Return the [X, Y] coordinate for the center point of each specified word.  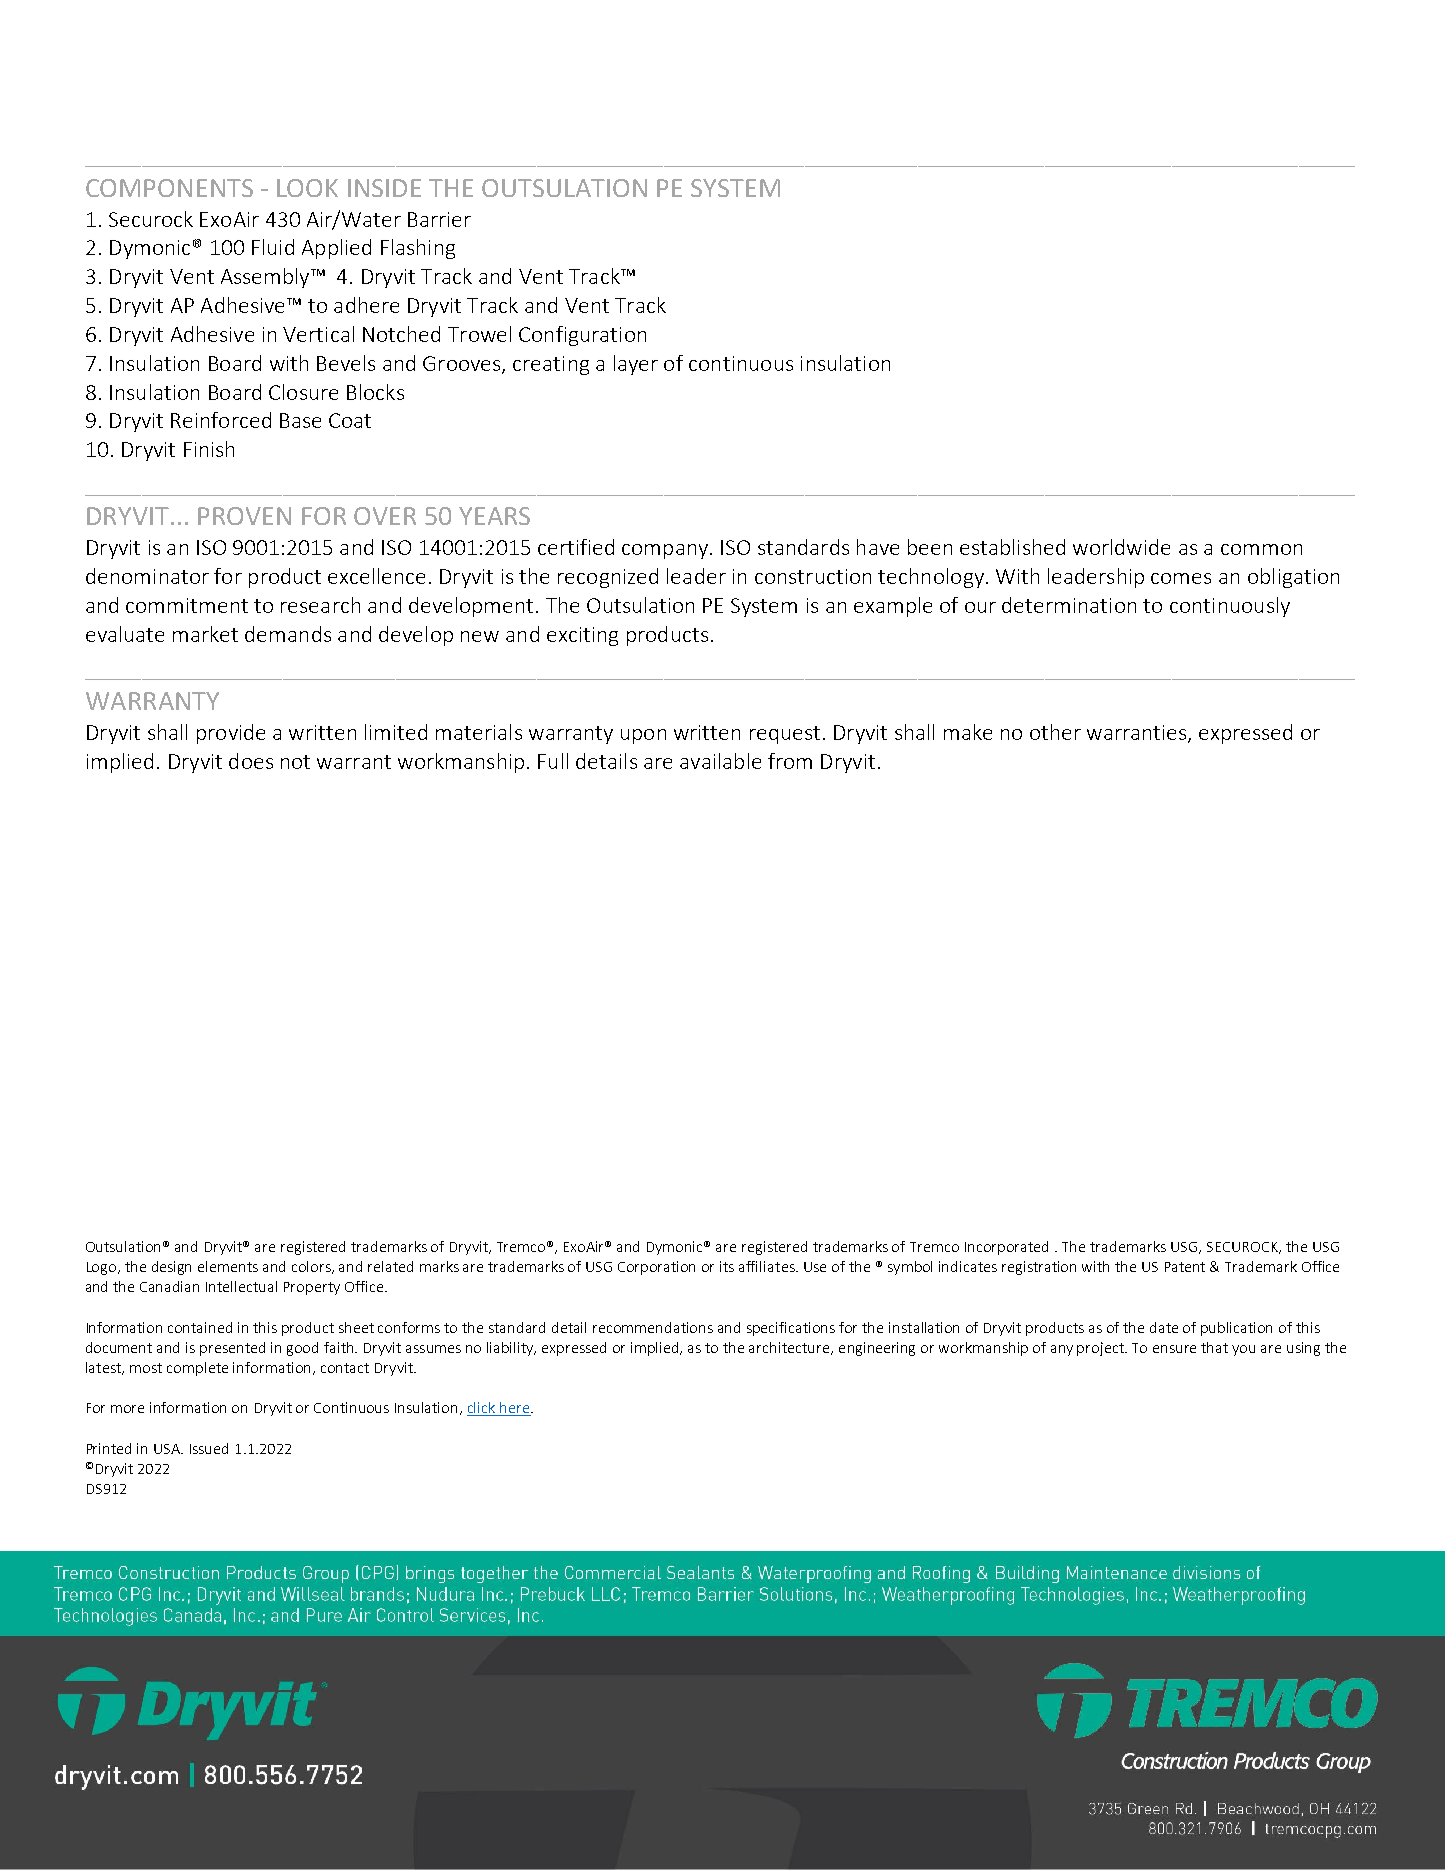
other [1055, 732]
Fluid [273, 247]
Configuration [582, 336]
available [720, 761]
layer [636, 365]
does [251, 761]
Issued [209, 1448]
